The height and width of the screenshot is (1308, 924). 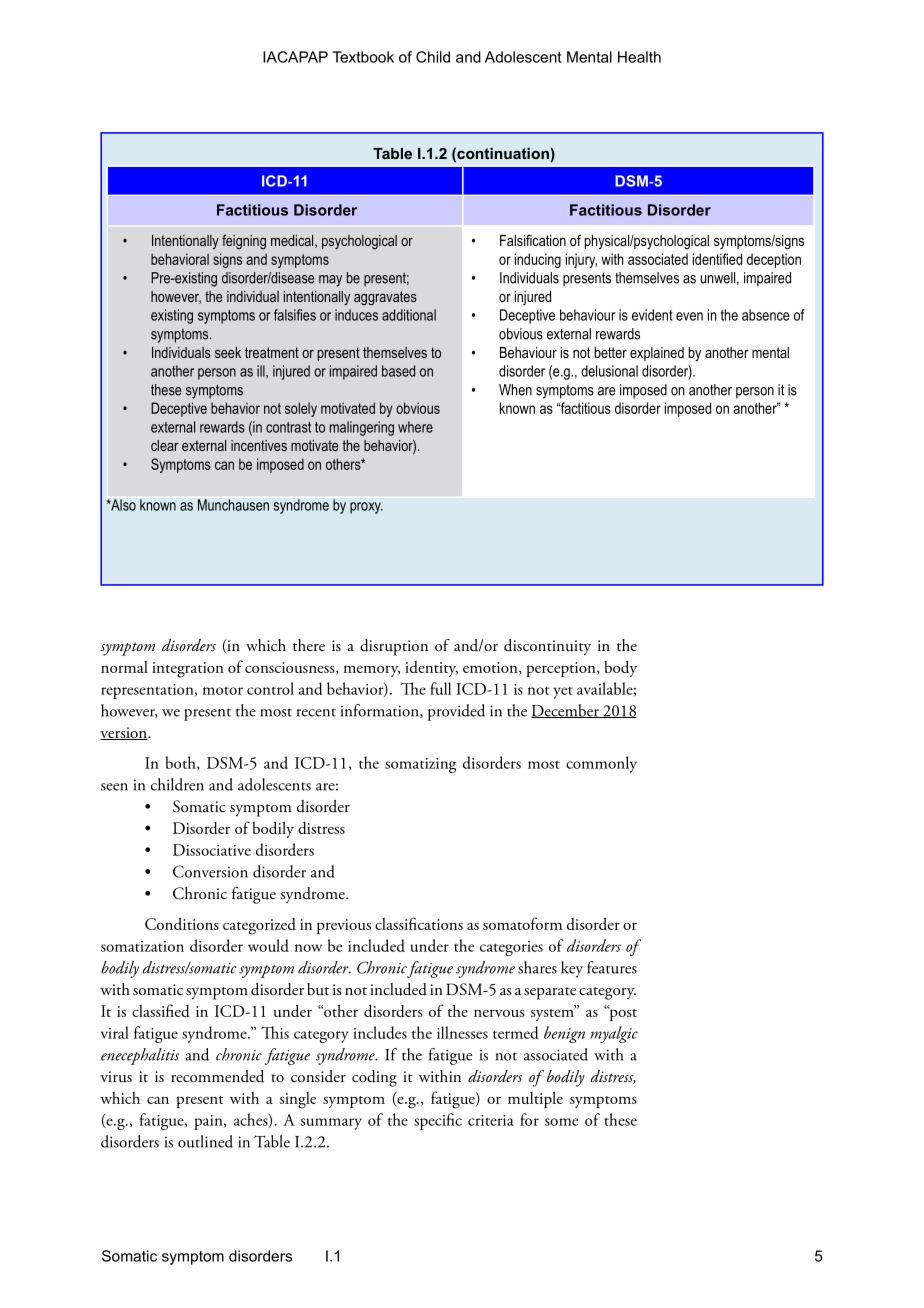 What do you see at coordinates (614, 1034) in the screenshot?
I see `myalgic` at bounding box center [614, 1034].
